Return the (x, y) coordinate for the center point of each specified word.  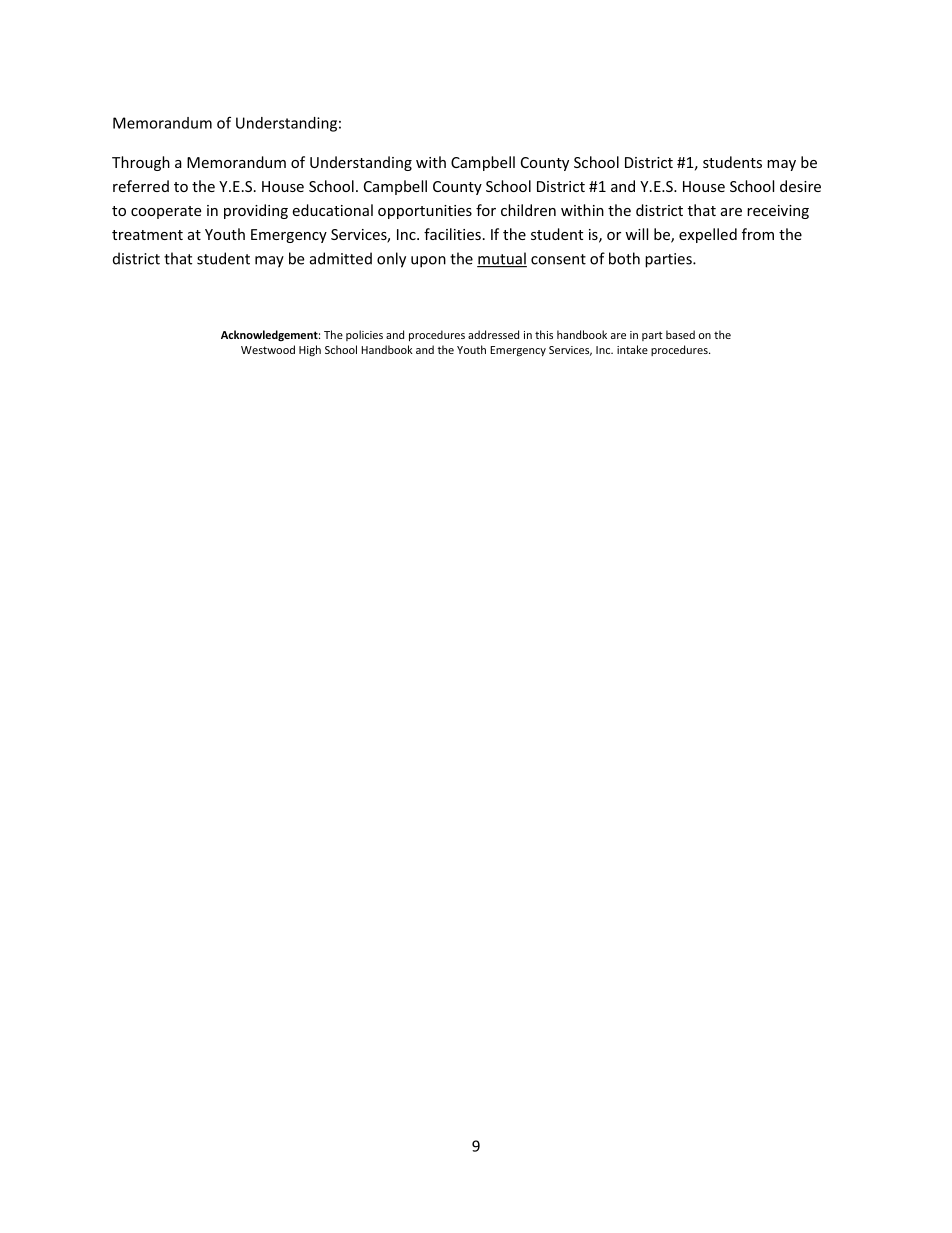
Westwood (268, 349)
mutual (502, 259)
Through (141, 163)
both (624, 258)
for (486, 210)
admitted (341, 258)
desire (800, 186)
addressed (493, 334)
